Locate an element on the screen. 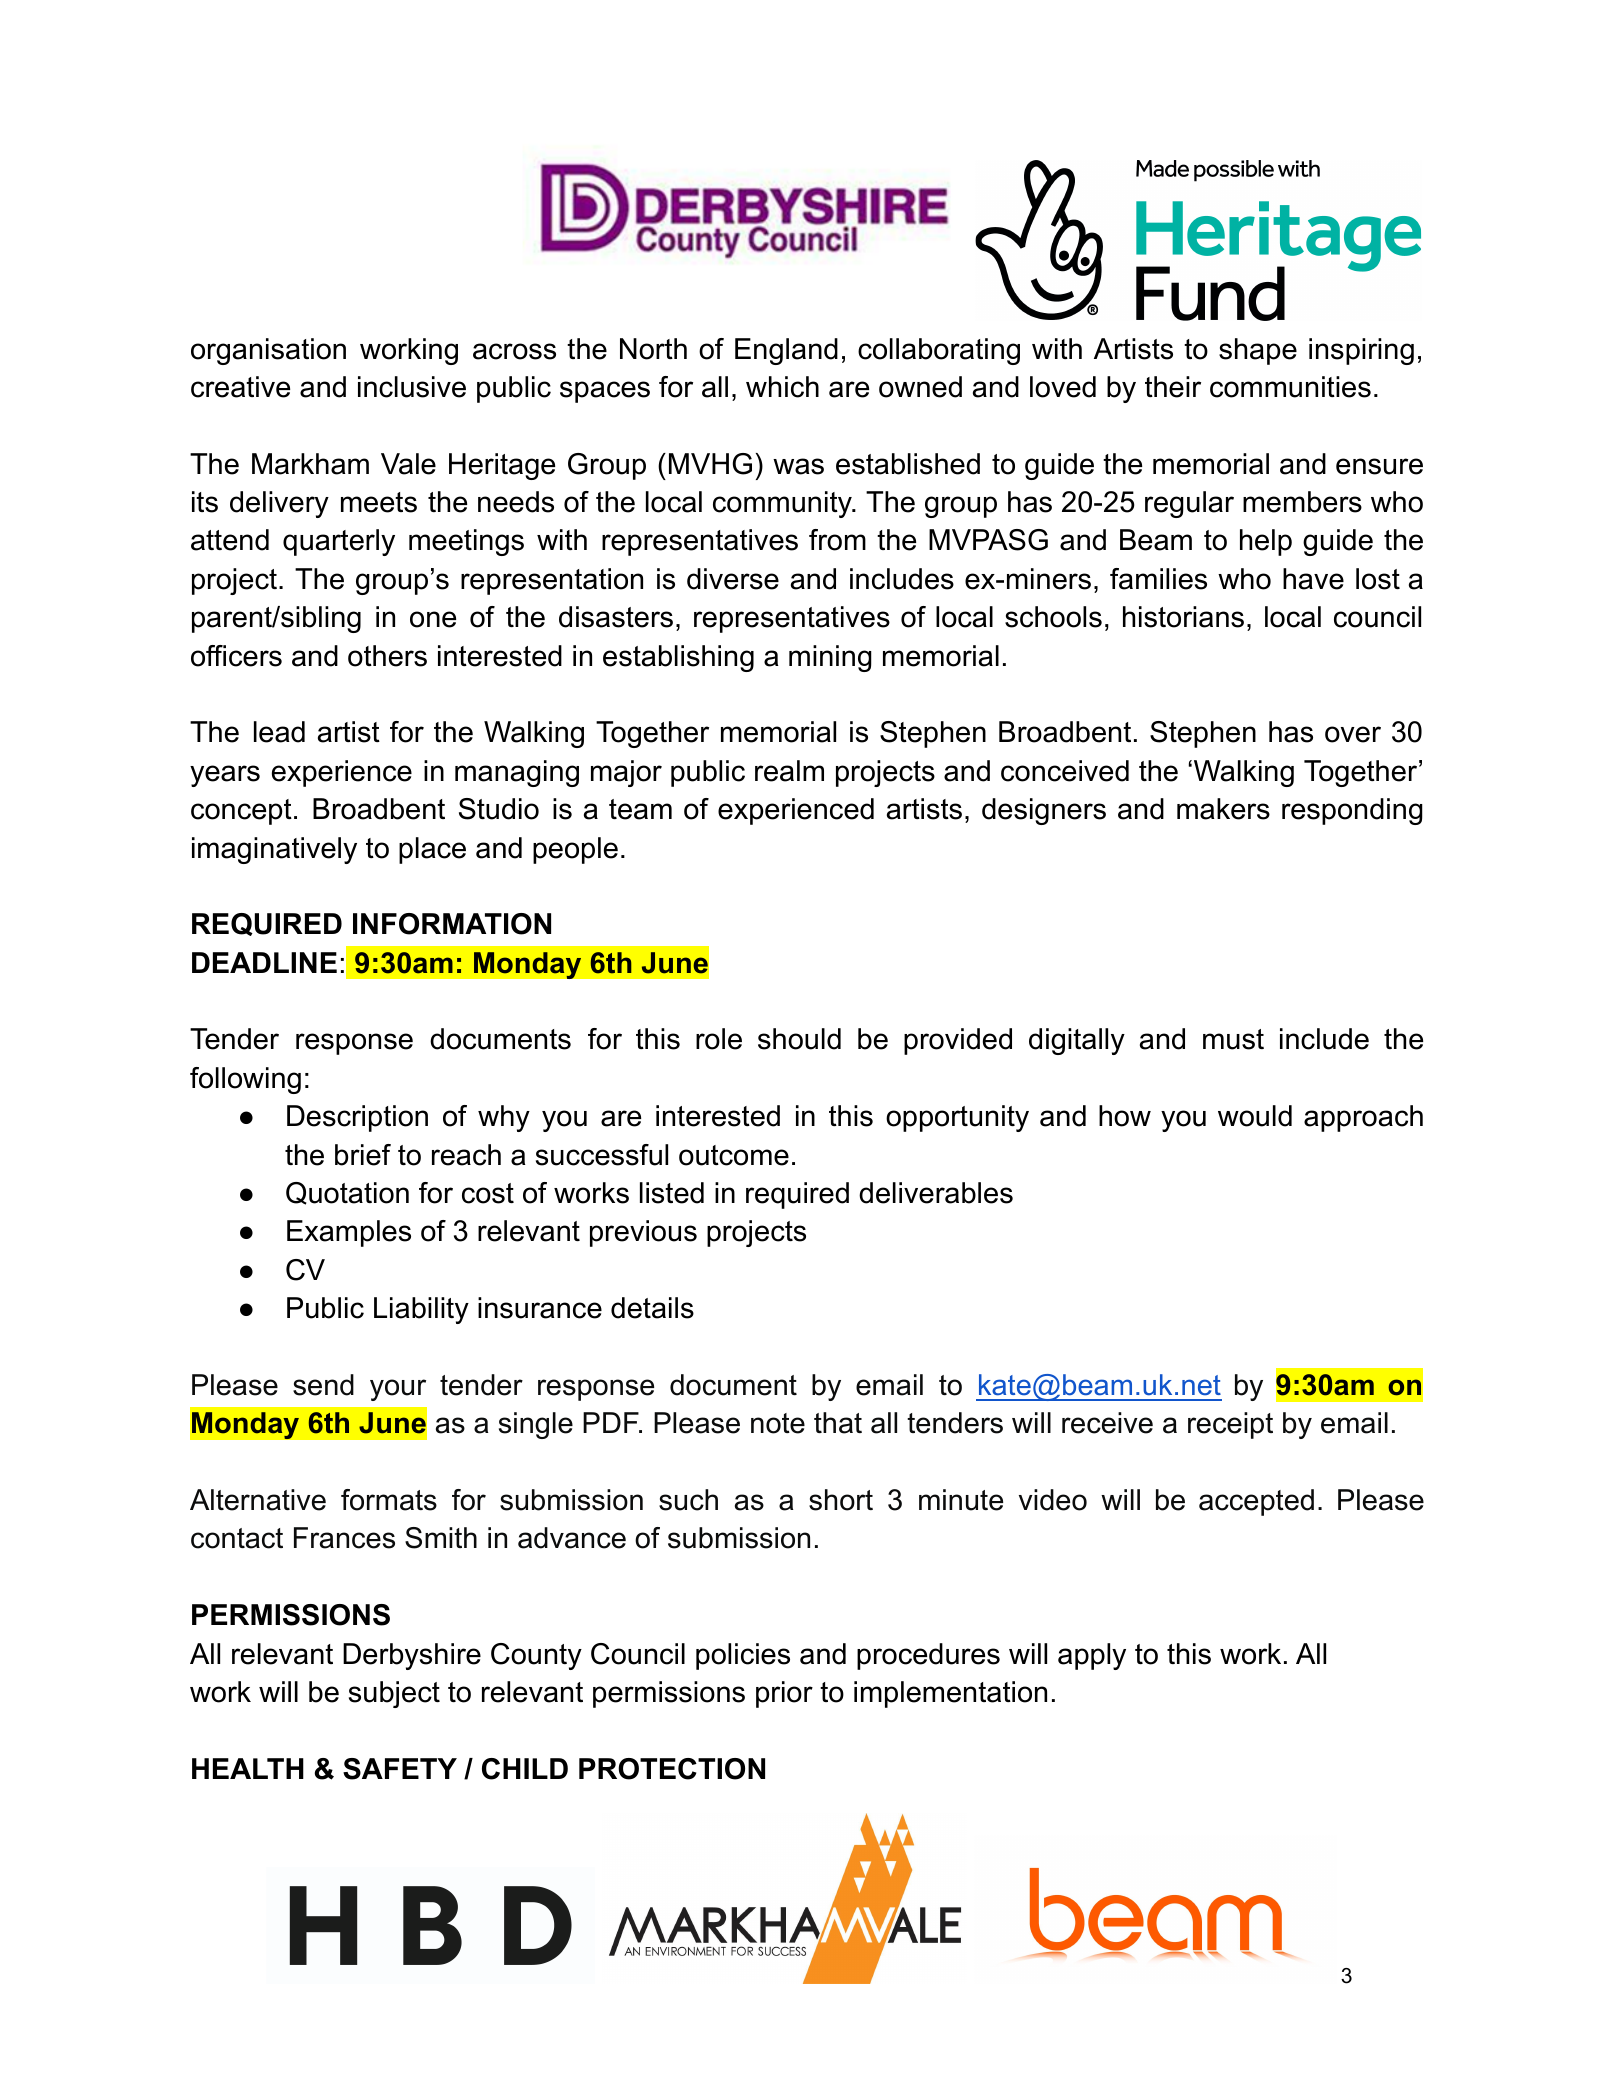  inclusive is located at coordinates (412, 387).
